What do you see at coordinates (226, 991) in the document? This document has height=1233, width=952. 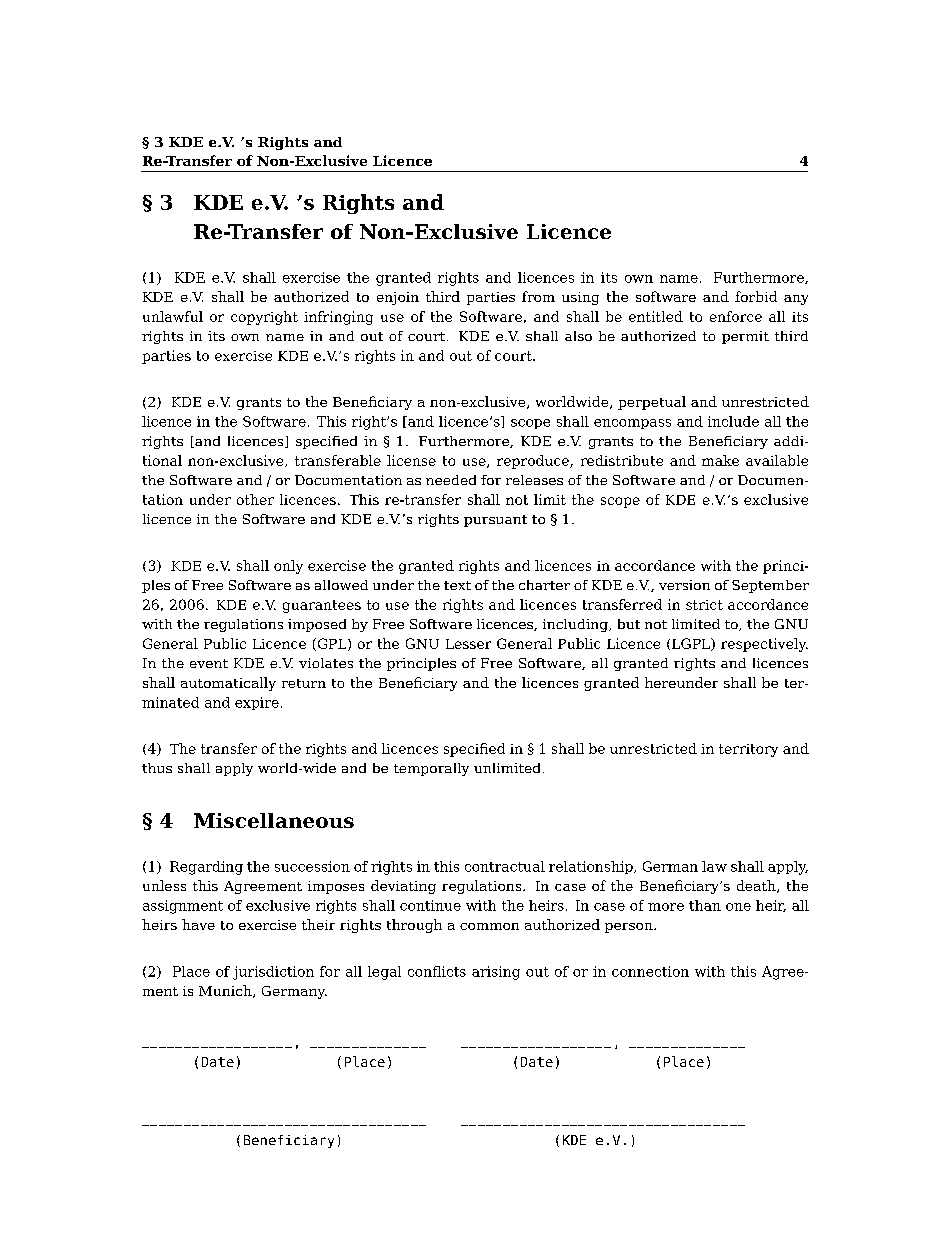 I see `Munich` at bounding box center [226, 991].
